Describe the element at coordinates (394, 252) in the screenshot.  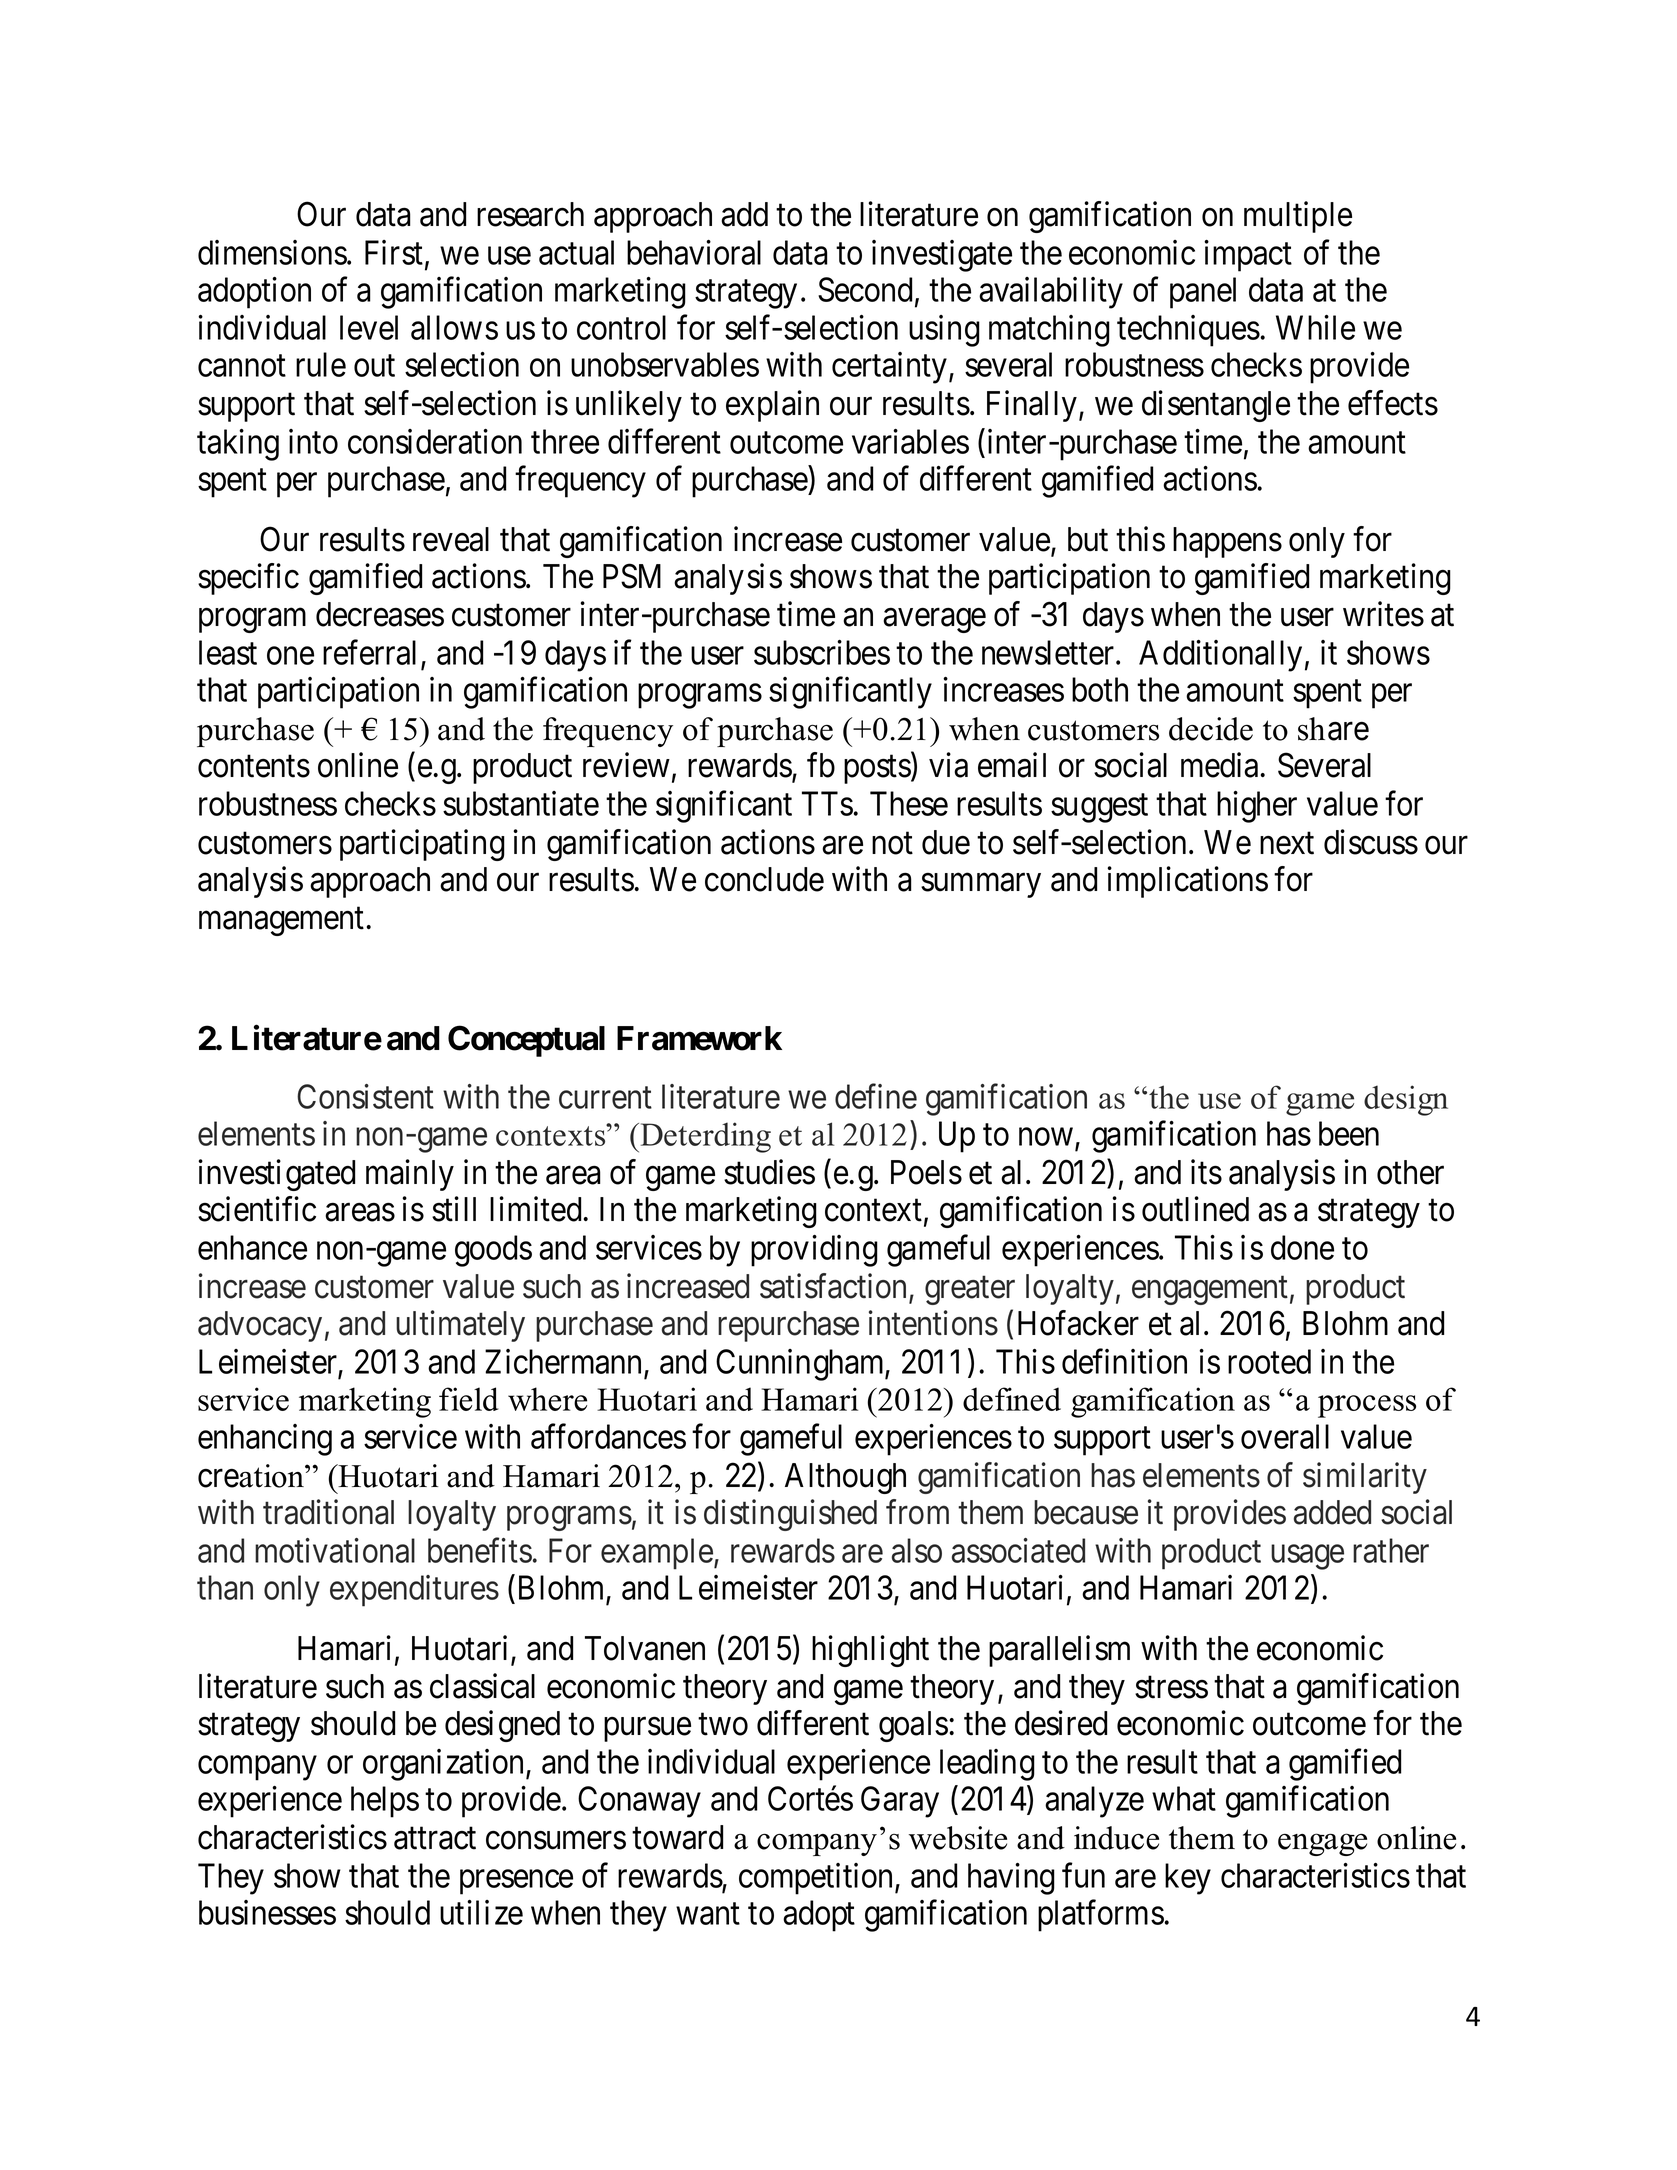
I see `First` at that location.
